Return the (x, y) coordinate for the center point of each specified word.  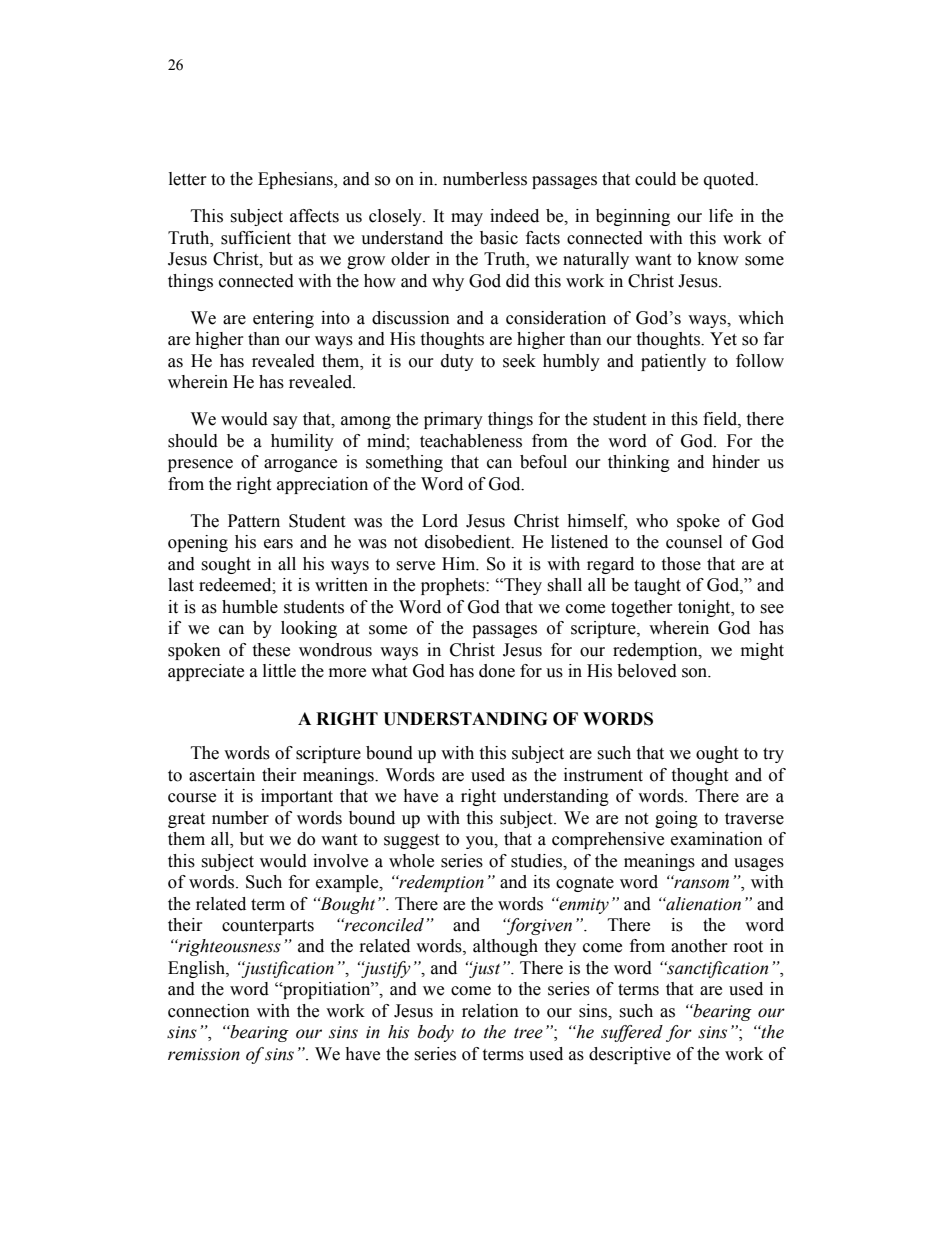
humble (250, 607)
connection (209, 1011)
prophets (454, 586)
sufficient (256, 238)
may (467, 219)
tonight (705, 608)
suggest (411, 841)
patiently (673, 362)
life (721, 216)
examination (717, 839)
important (297, 797)
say (285, 422)
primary (453, 420)
